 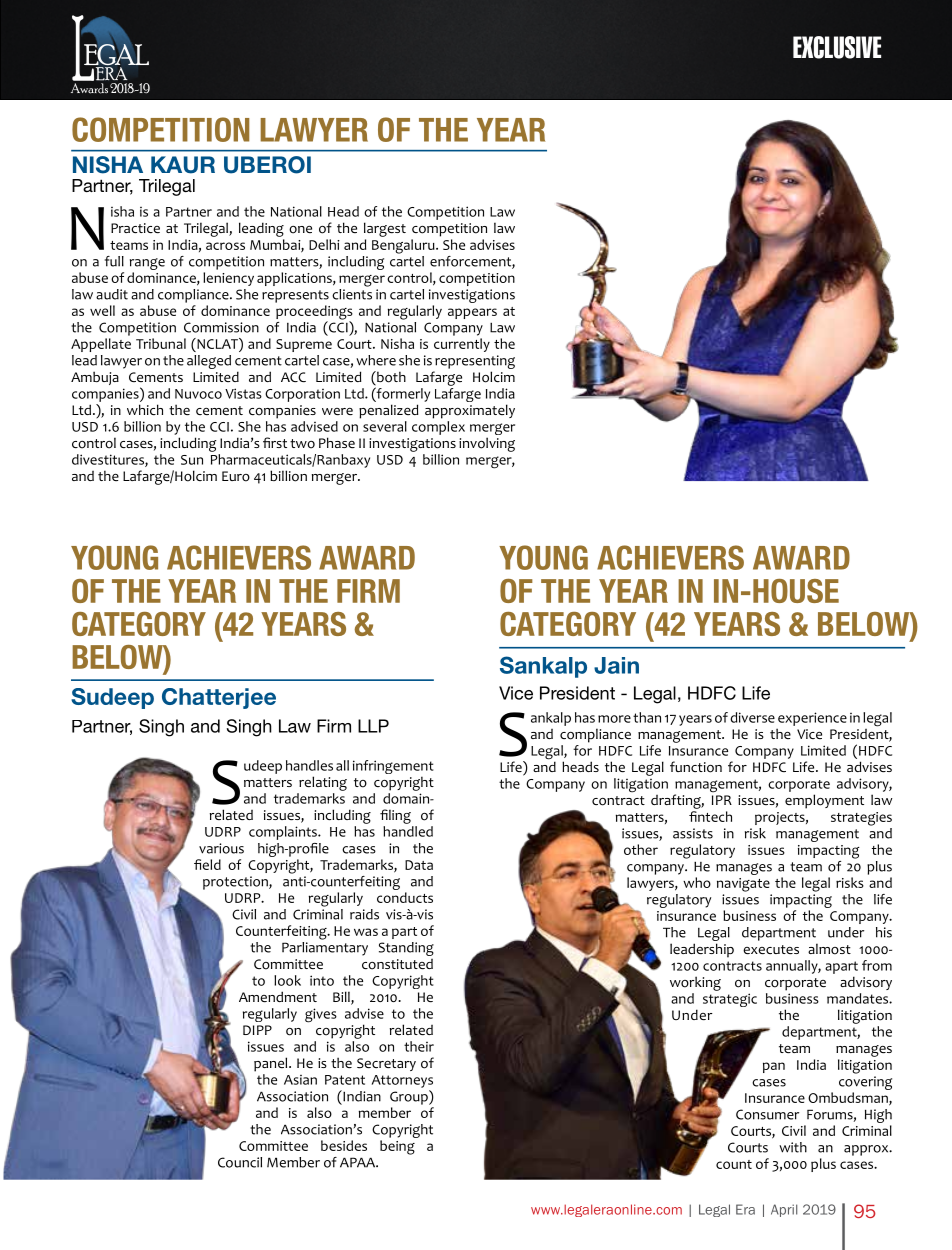 I want to click on EXCLUSIVE, so click(x=837, y=47).
